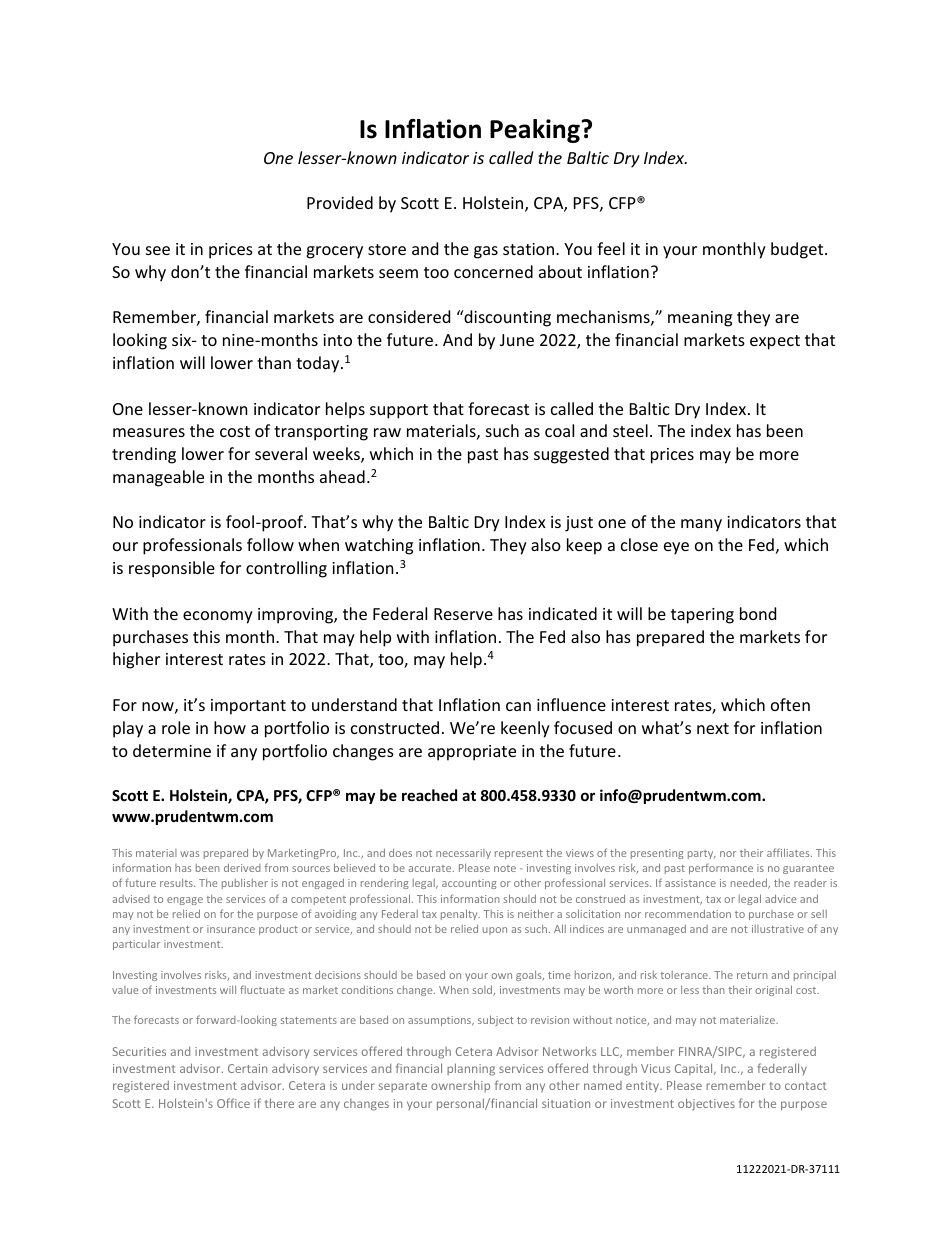  What do you see at coordinates (798, 250) in the image?
I see `budget` at bounding box center [798, 250].
